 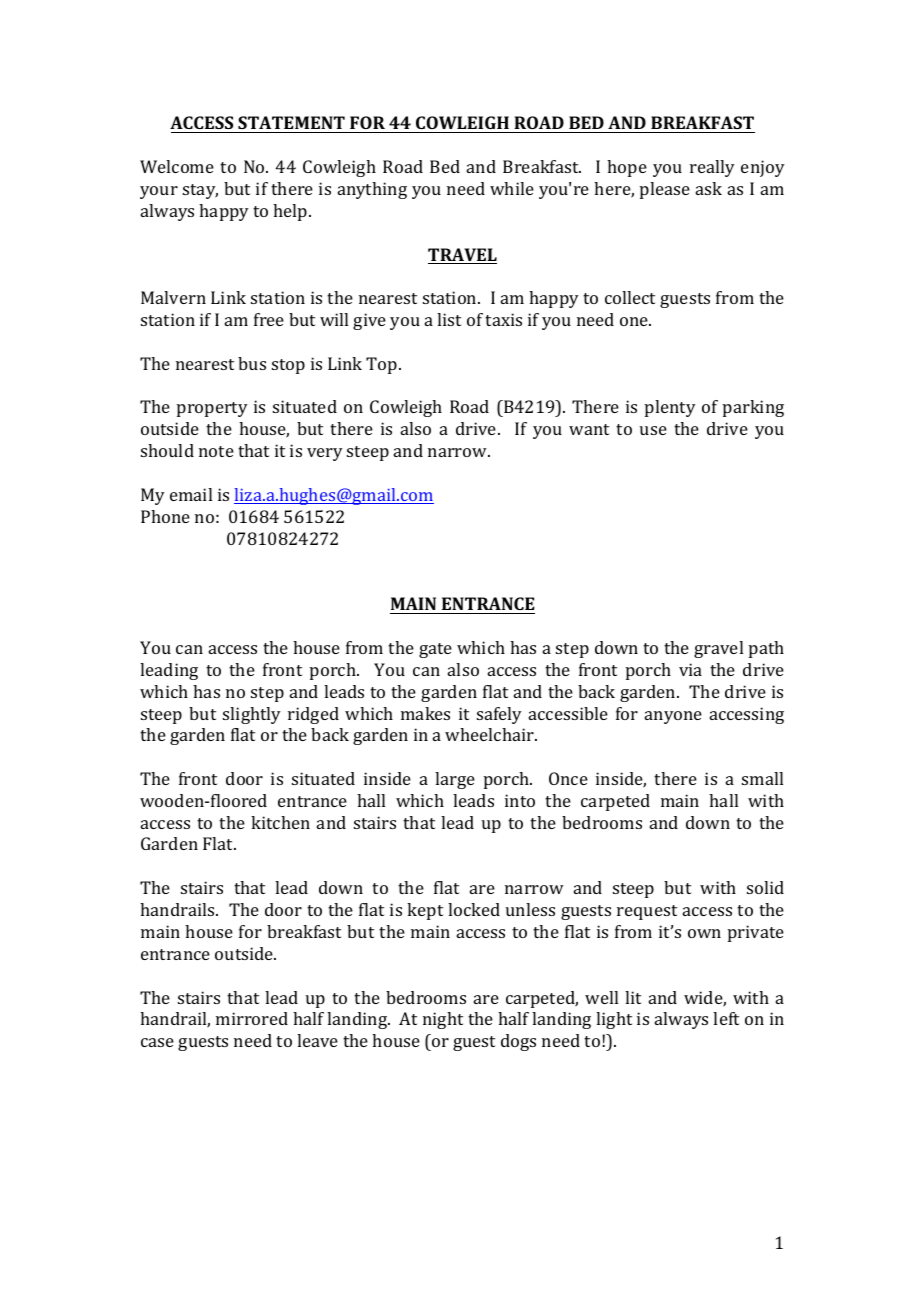 I want to click on gate, so click(x=435, y=650).
